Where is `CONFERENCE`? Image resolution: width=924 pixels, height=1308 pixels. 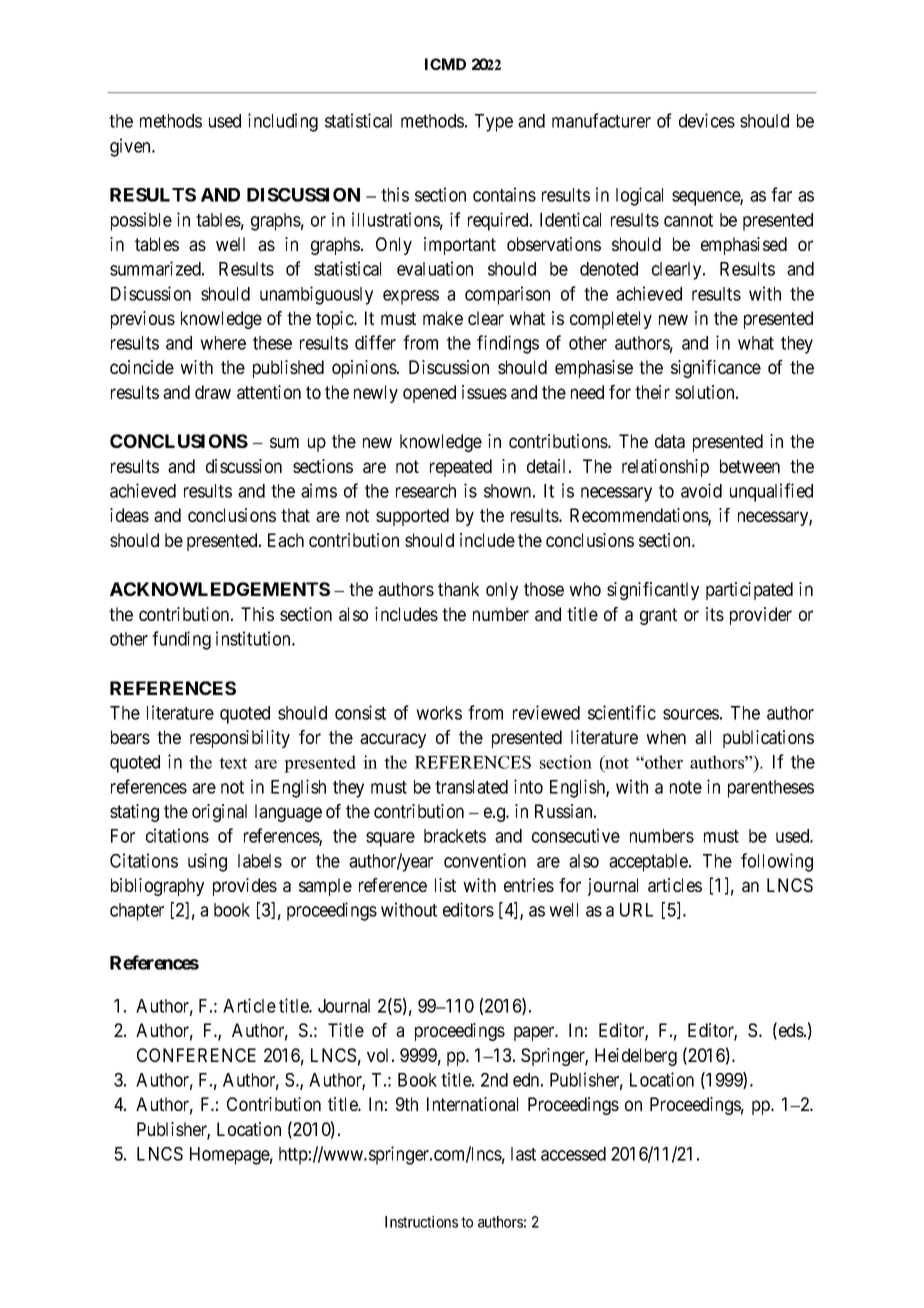 CONFERENCE is located at coordinates (196, 1055).
